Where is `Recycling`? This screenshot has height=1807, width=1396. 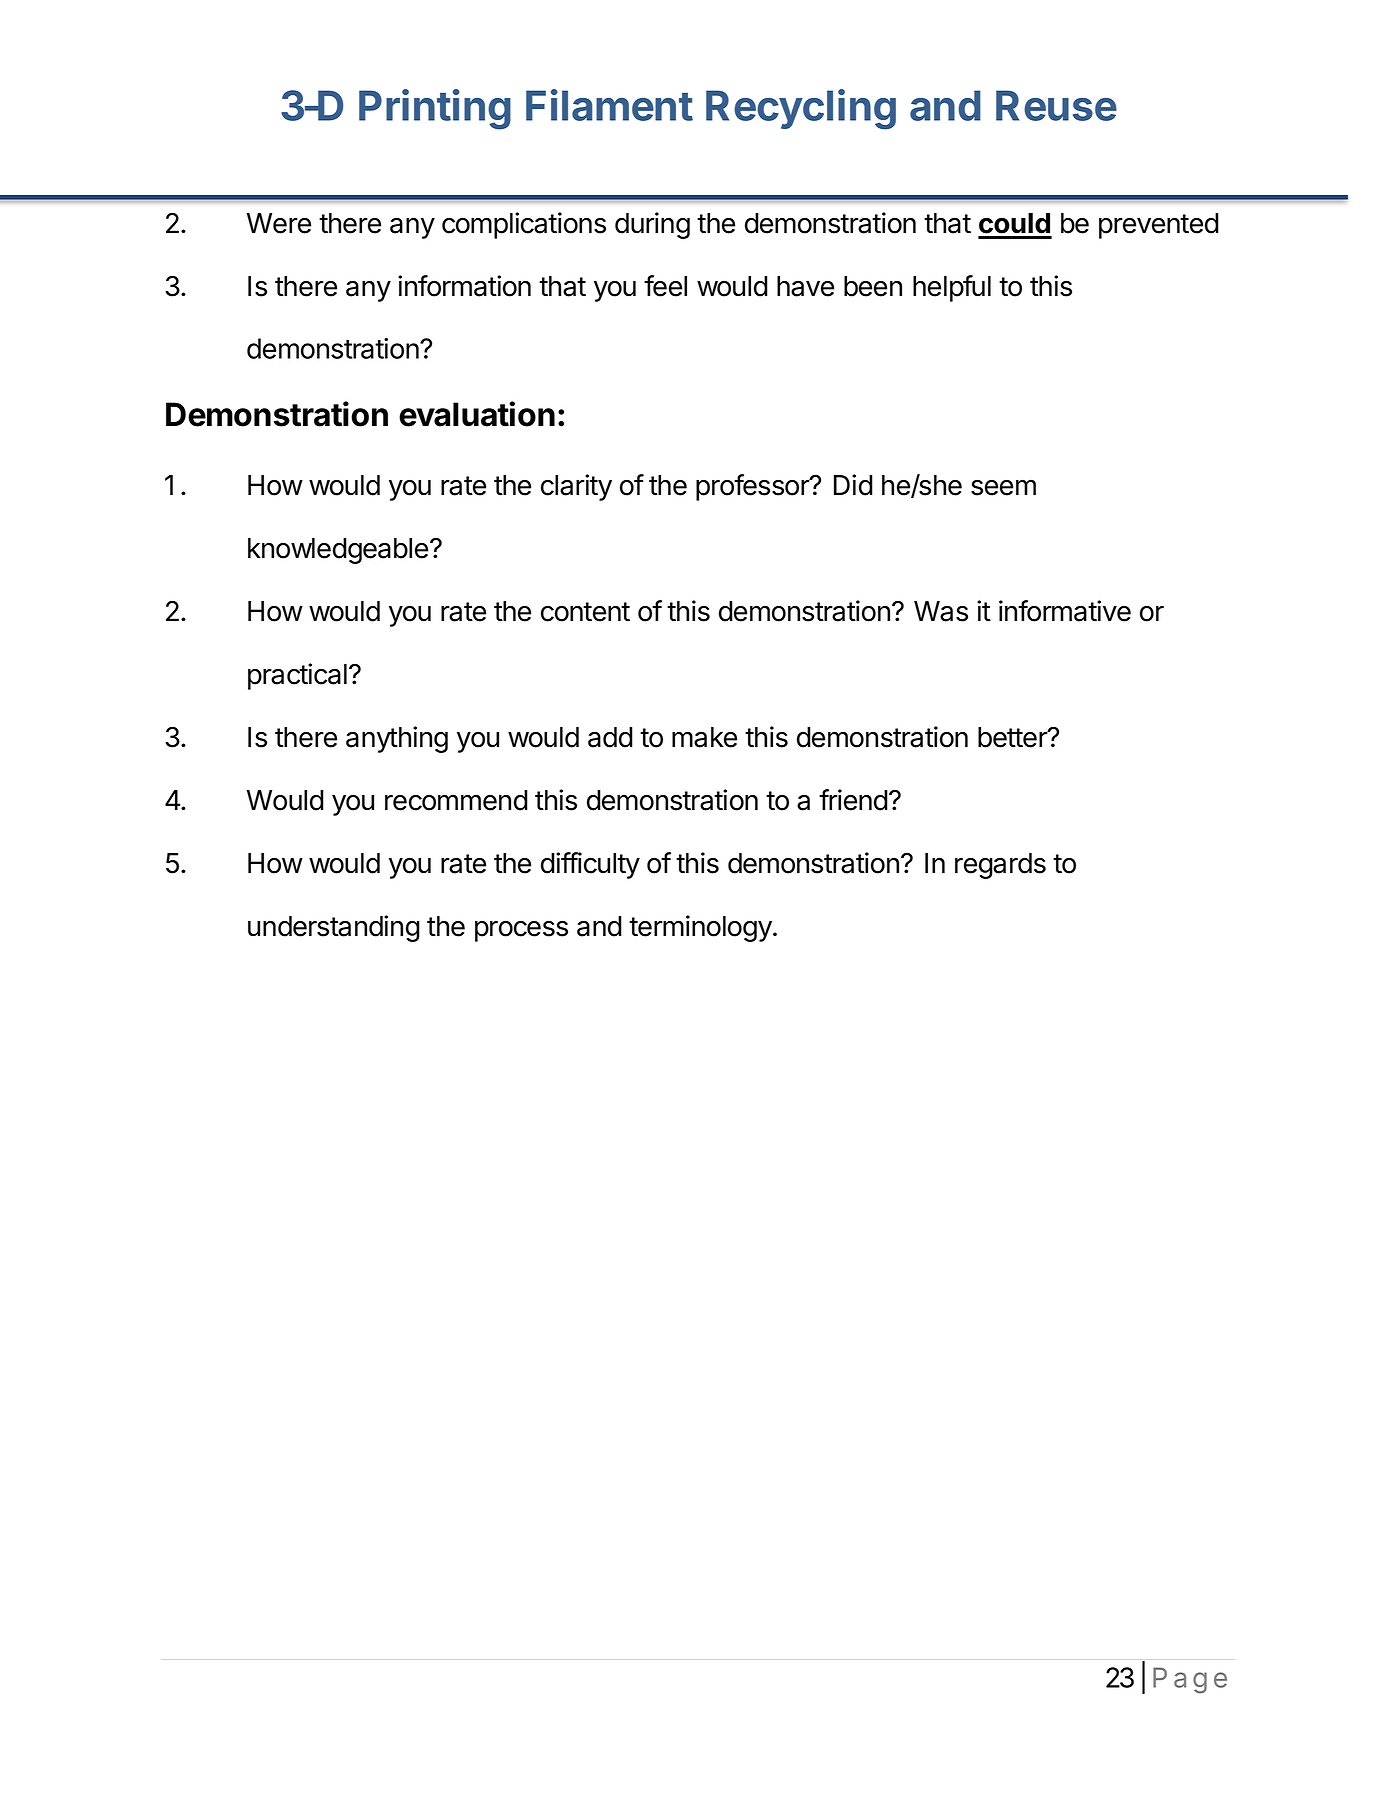 Recycling is located at coordinates (801, 109).
